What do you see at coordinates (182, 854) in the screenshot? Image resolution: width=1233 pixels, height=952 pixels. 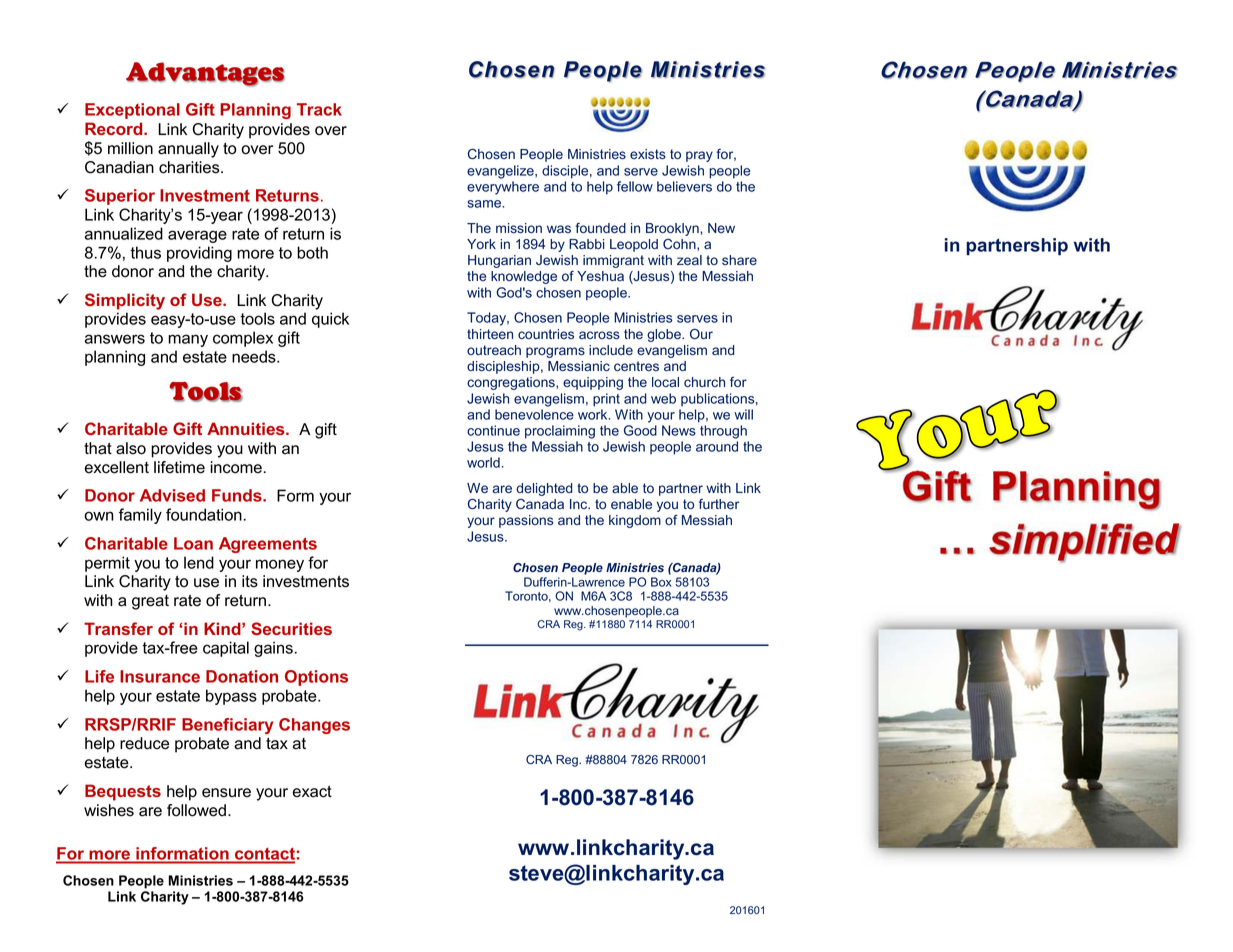 I see `information` at bounding box center [182, 854].
